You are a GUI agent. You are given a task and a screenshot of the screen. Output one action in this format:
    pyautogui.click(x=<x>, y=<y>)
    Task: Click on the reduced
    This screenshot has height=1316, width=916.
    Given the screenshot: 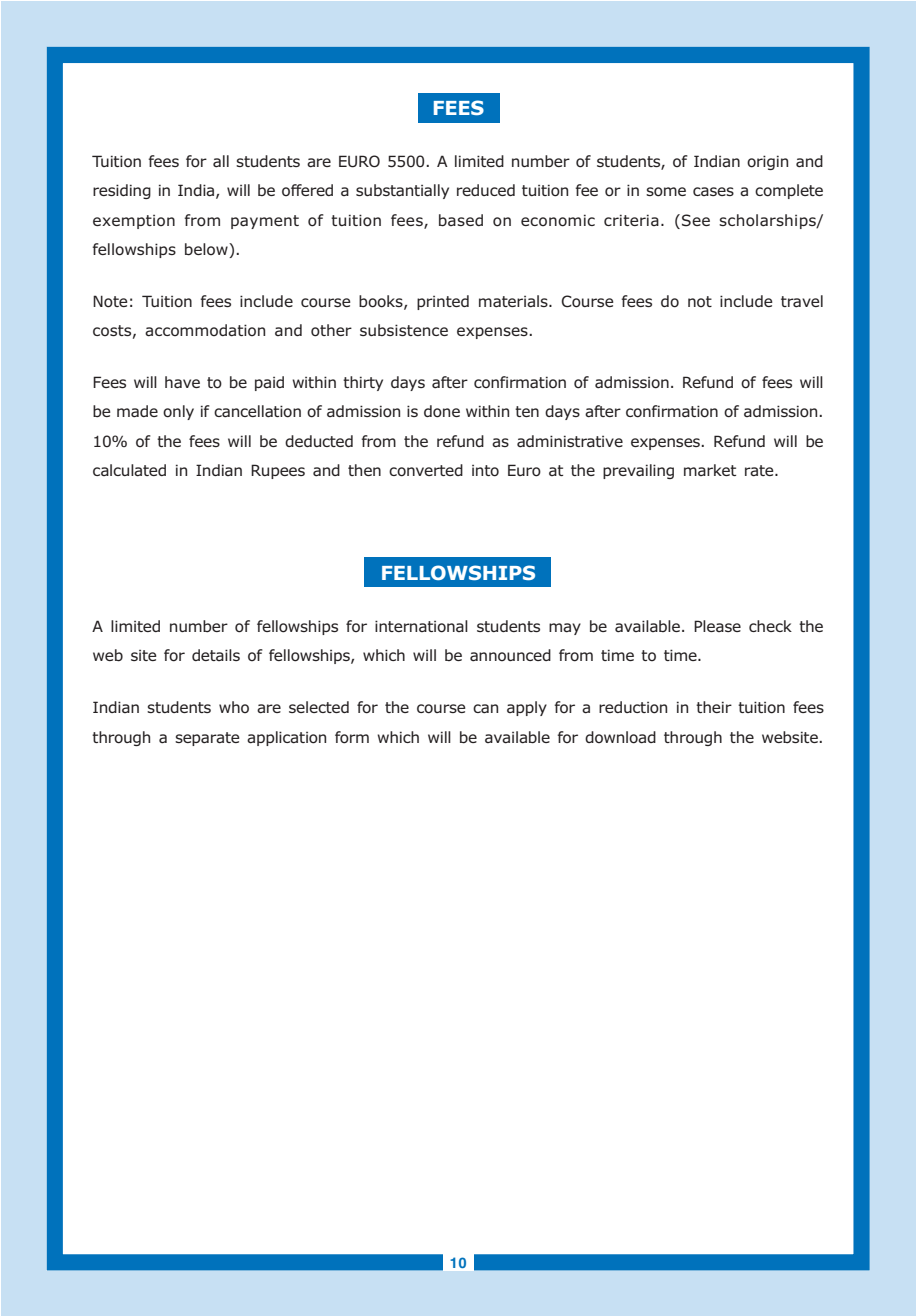 What is the action you would take?
    pyautogui.click(x=486, y=190)
